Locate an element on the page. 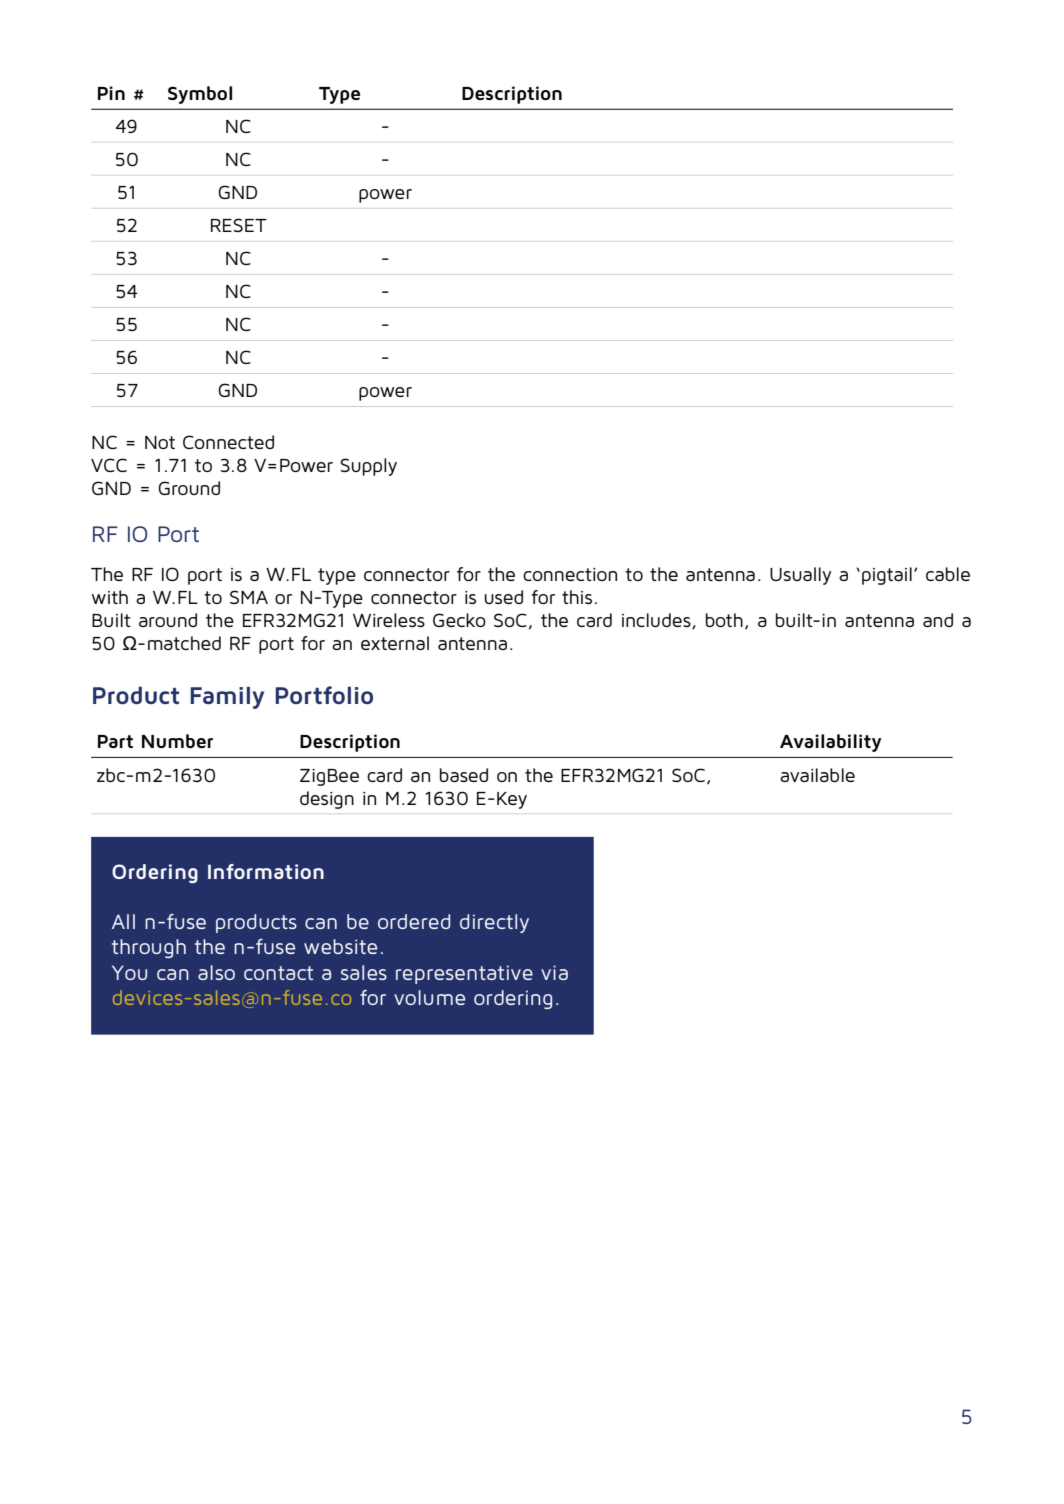 The image size is (1064, 1504). Availability is located at coordinates (831, 743).
